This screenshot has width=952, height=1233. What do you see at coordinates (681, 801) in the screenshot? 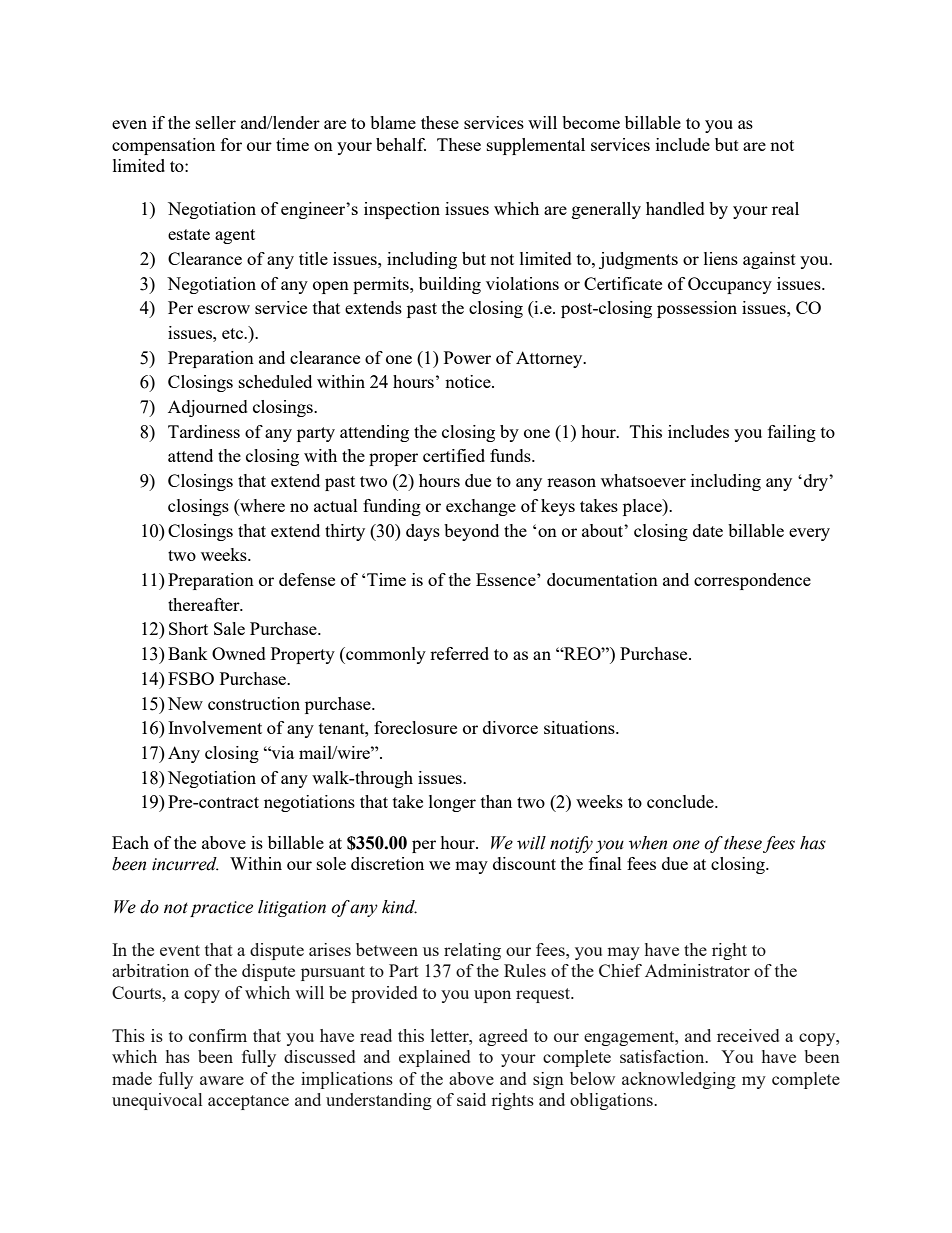
I see `conclude` at bounding box center [681, 801].
